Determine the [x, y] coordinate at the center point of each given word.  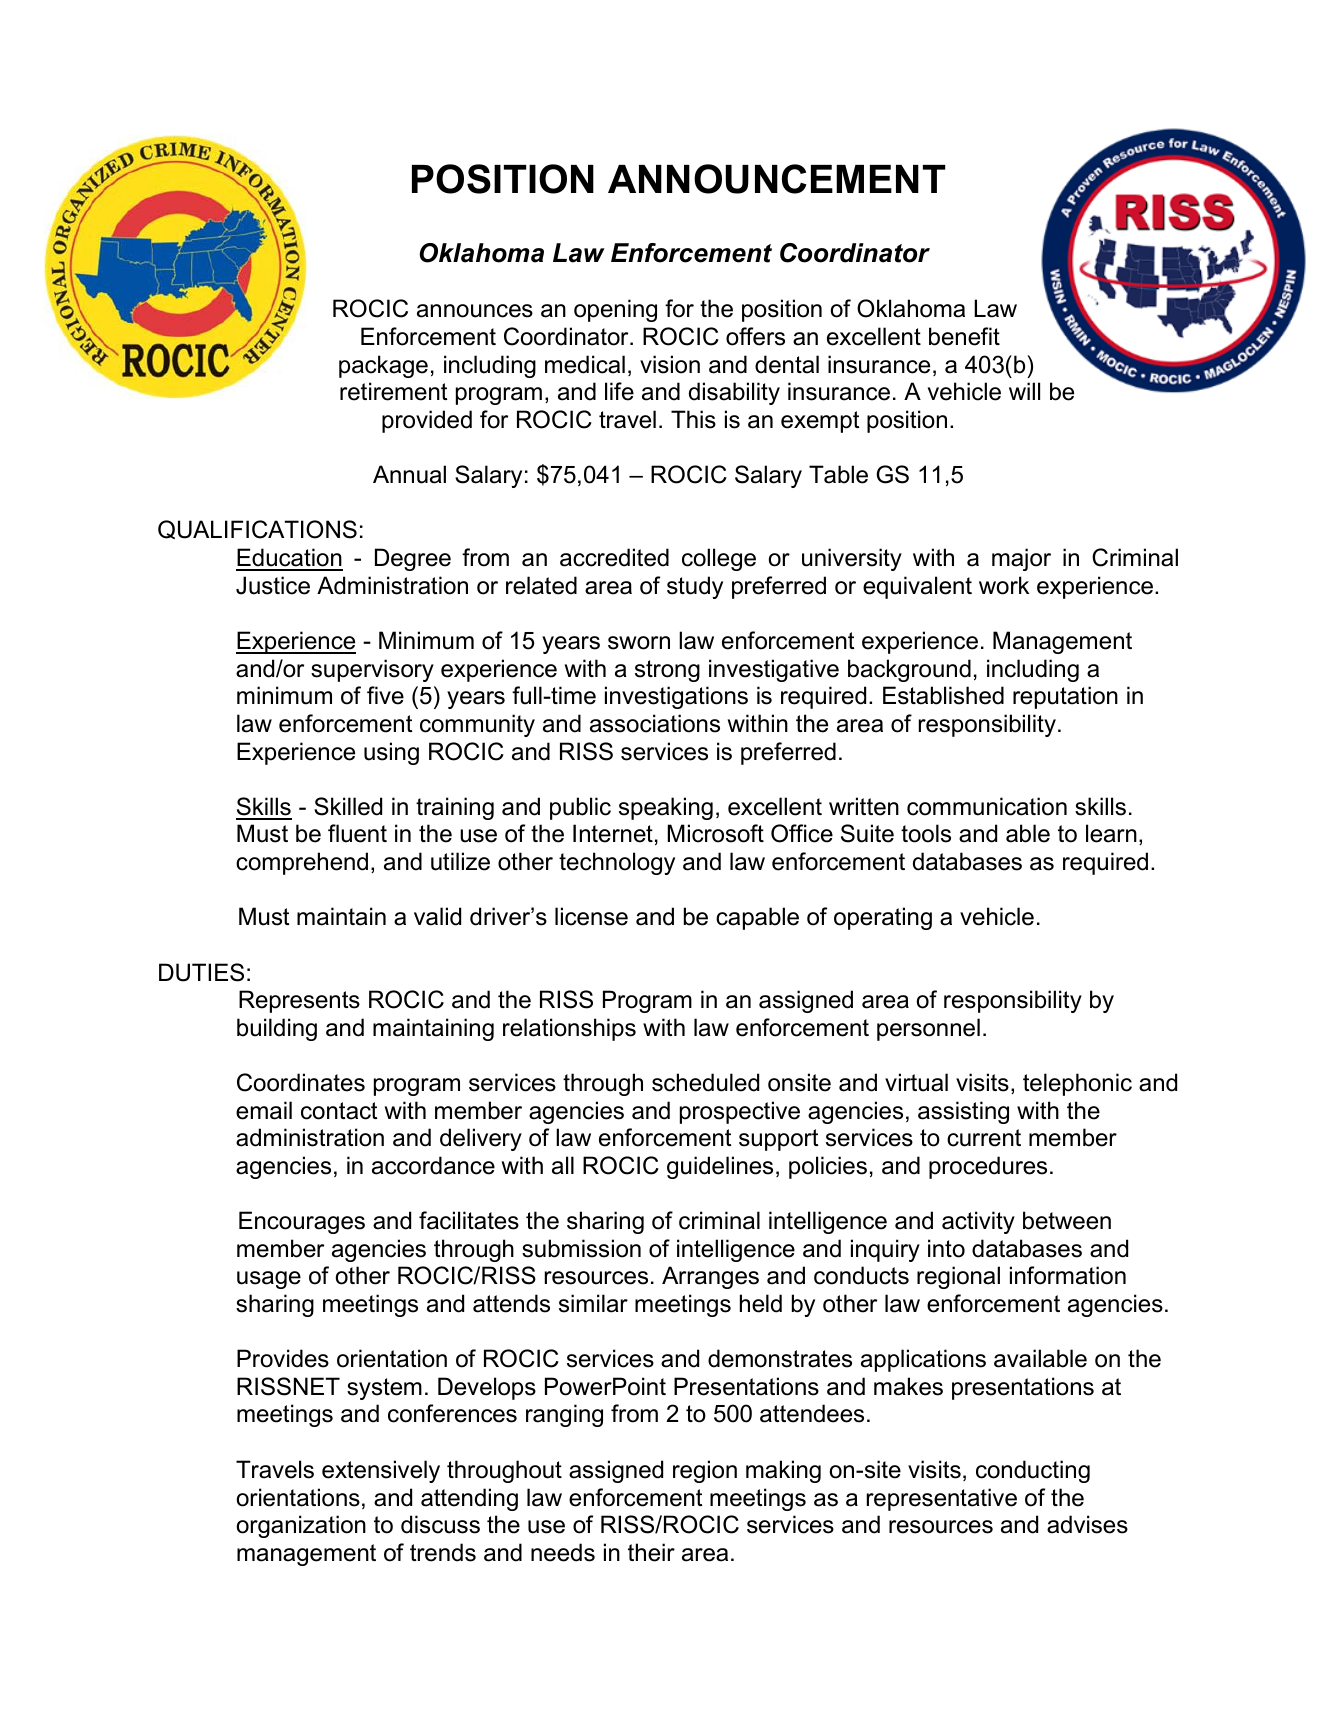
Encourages [302, 1222]
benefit [964, 336]
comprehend [302, 863]
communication [987, 806]
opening [615, 310]
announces [475, 311]
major [1021, 559]
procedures [988, 1167]
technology [617, 863]
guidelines [720, 1167]
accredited [614, 557]
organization [301, 1526]
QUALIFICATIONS [257, 529]
